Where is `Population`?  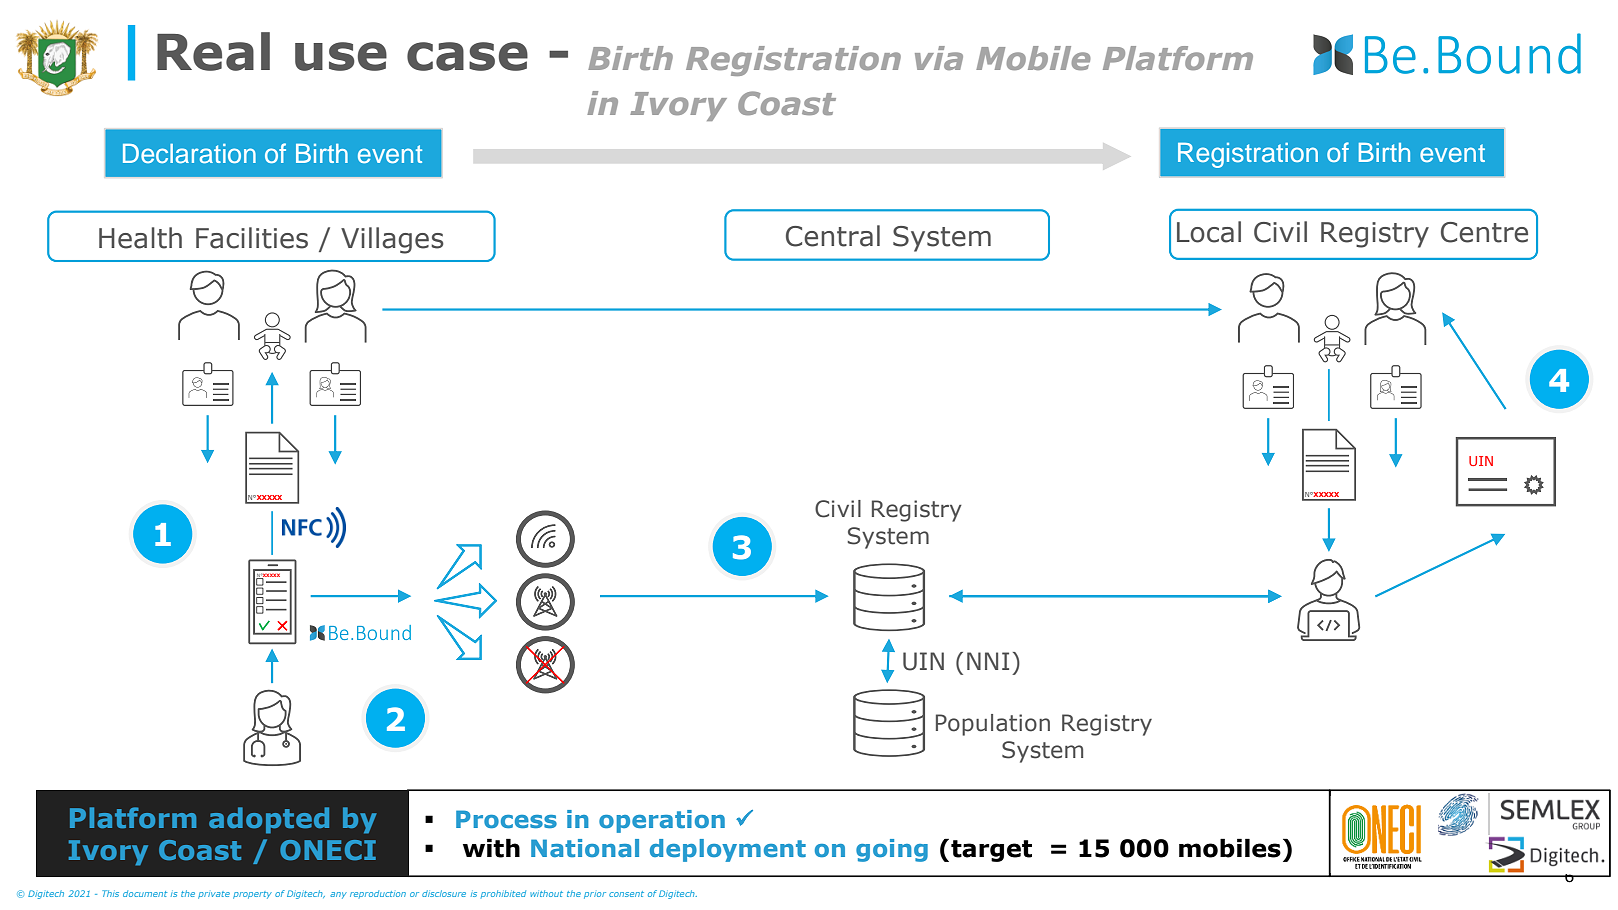 Population is located at coordinates (993, 725).
